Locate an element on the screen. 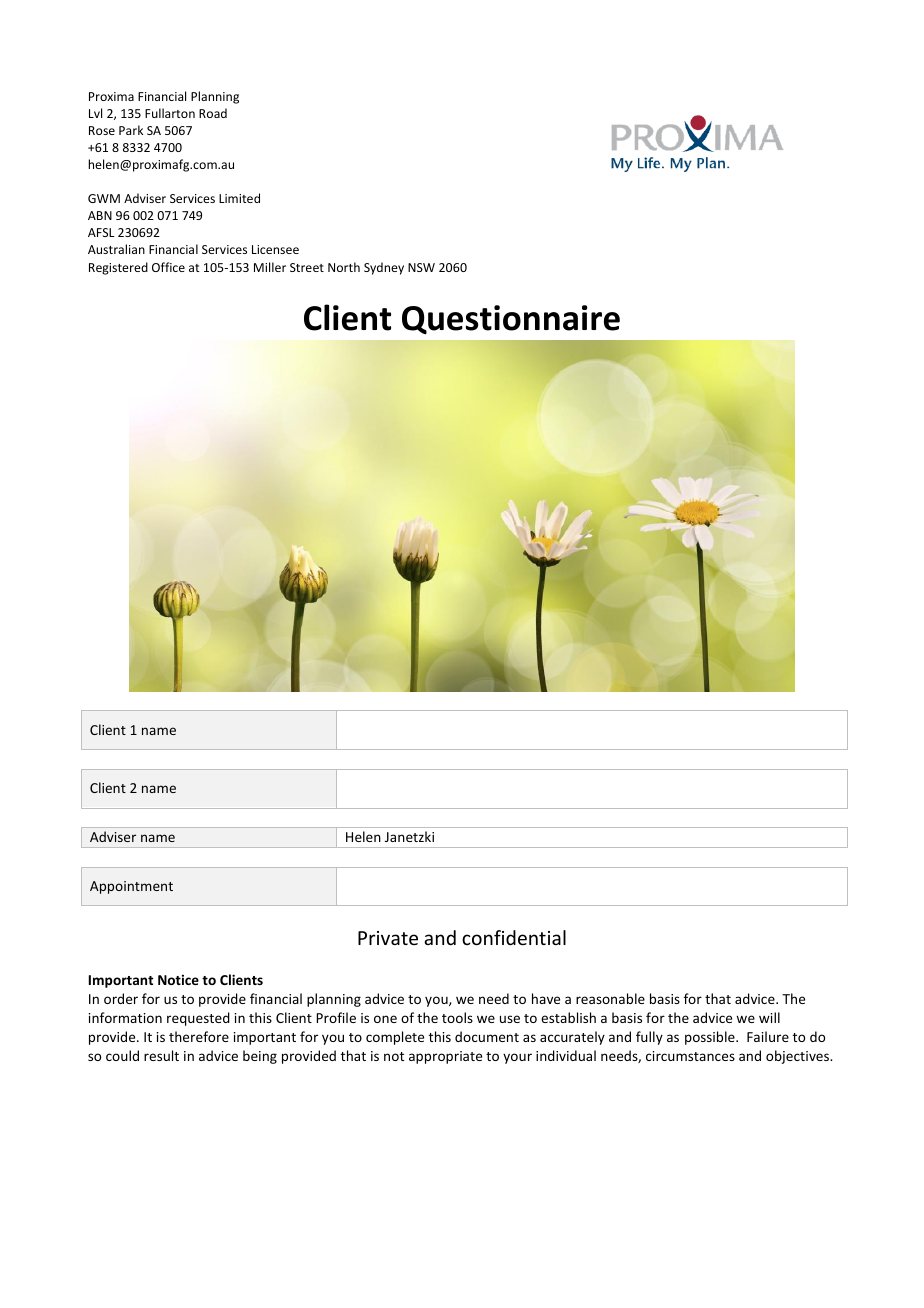 The image size is (924, 1308). therefore is located at coordinates (199, 1036).
